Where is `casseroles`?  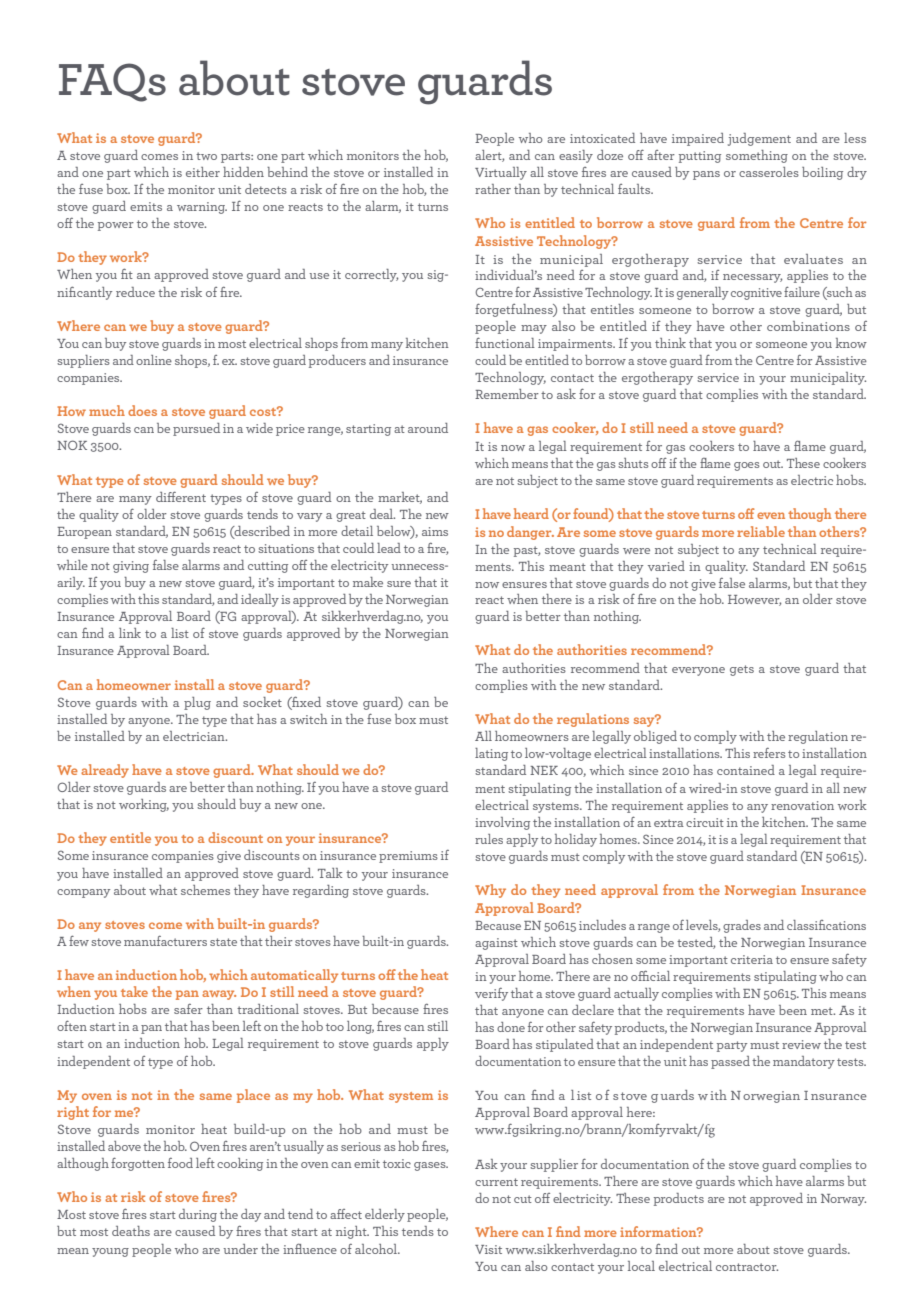 casseroles is located at coordinates (769, 172).
